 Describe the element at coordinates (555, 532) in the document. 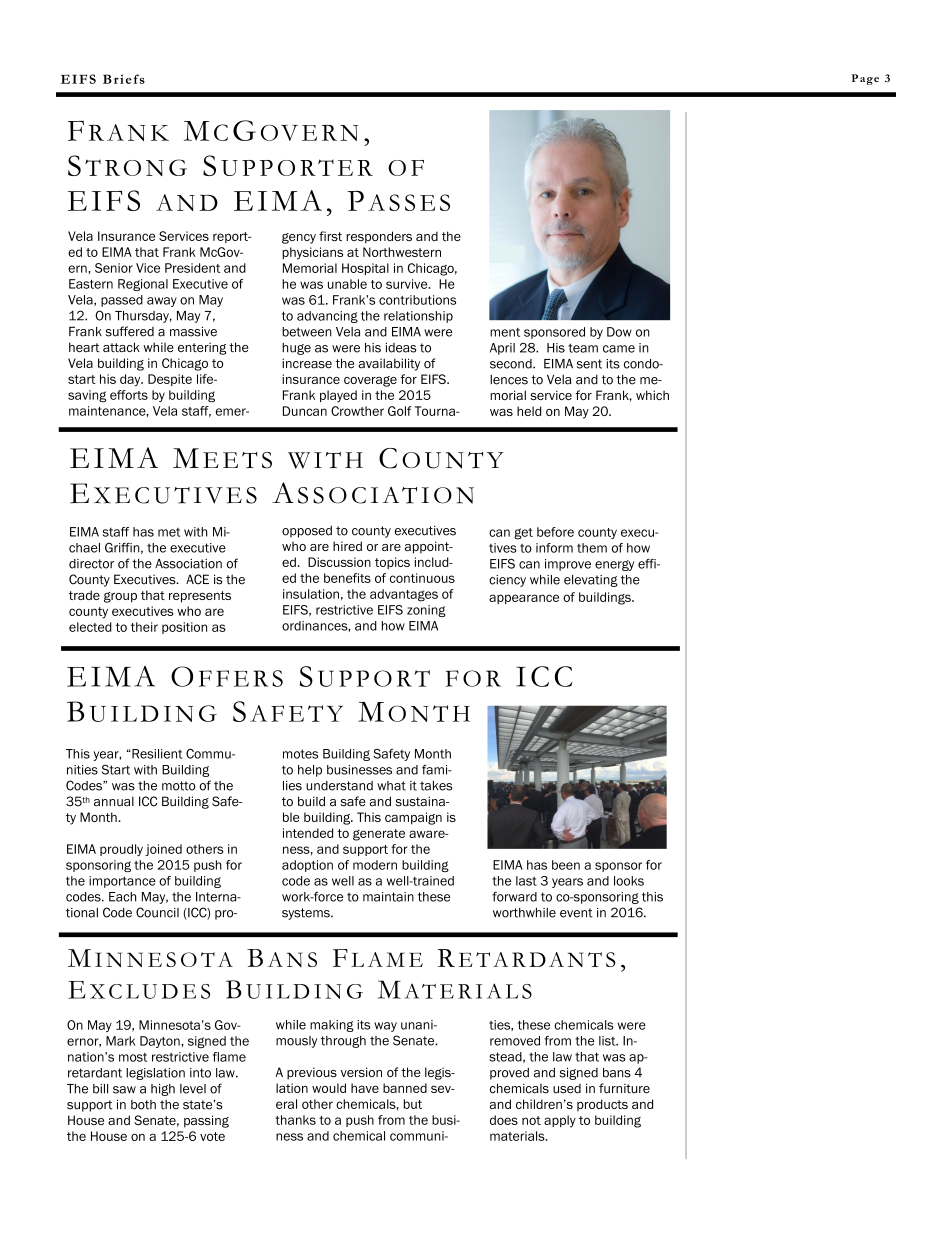

I see `before` at that location.
